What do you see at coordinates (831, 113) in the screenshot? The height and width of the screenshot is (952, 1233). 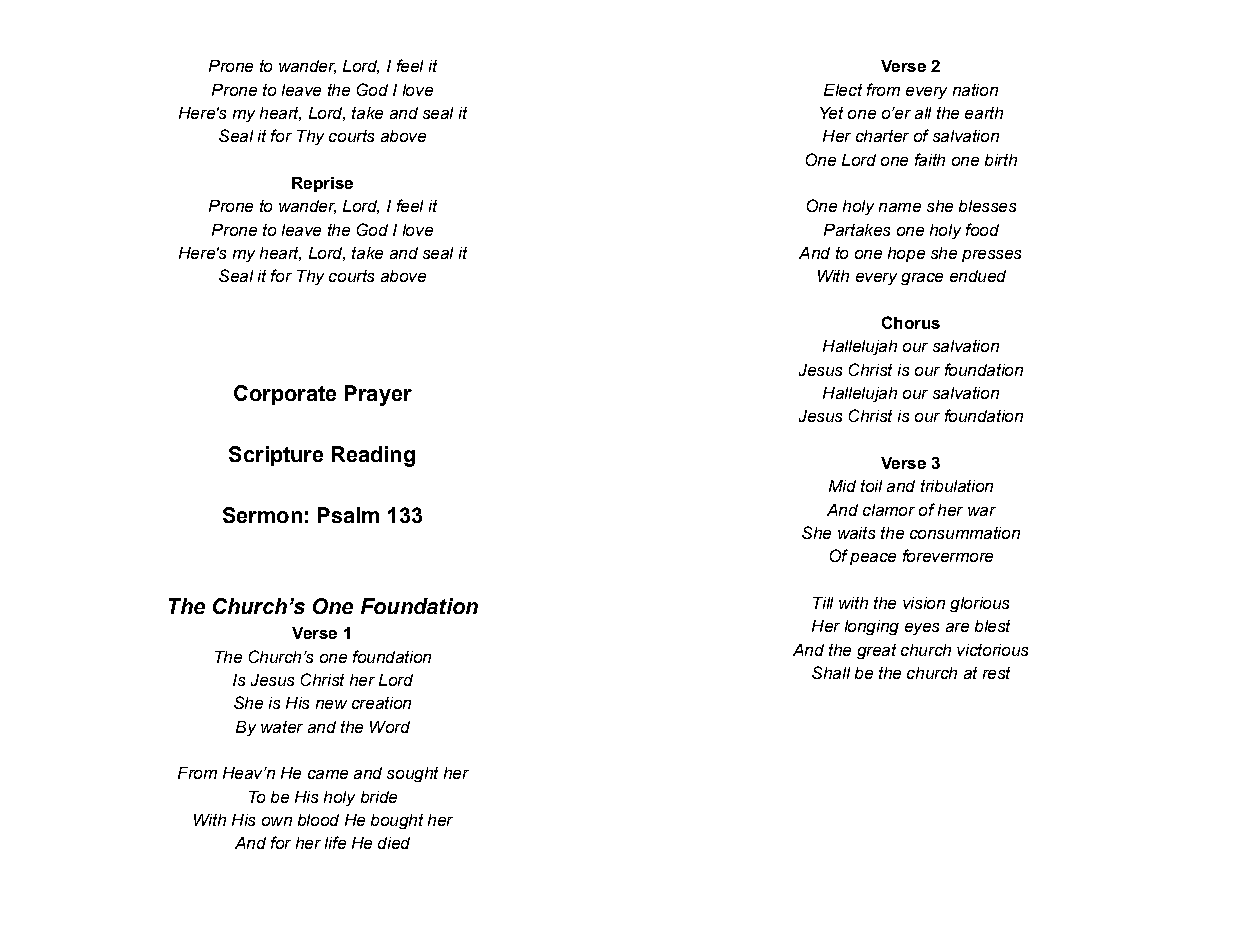 I see `Yet` at bounding box center [831, 113].
